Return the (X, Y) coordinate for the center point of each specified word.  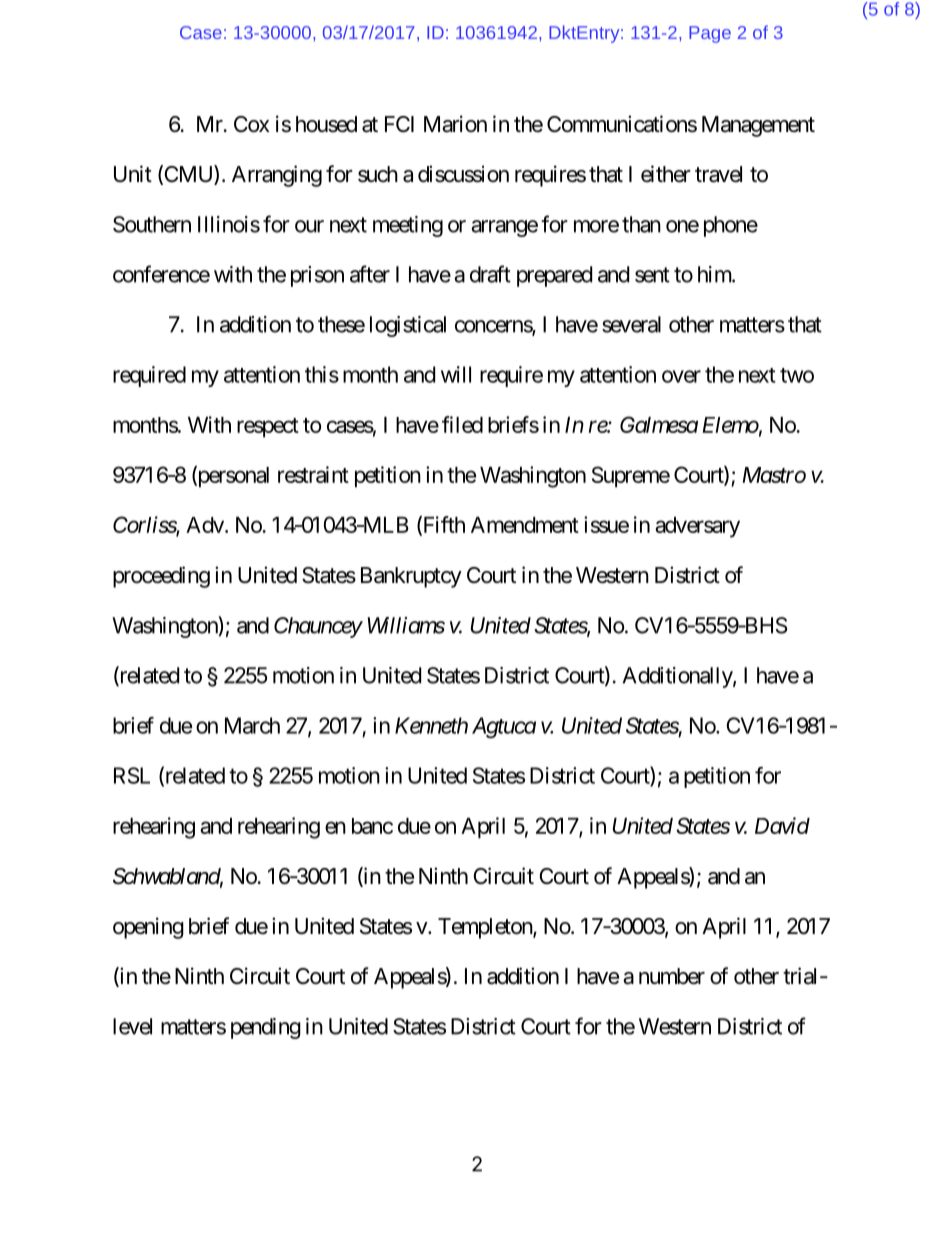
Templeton (486, 928)
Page (710, 34)
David (782, 825)
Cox (251, 124)
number (672, 976)
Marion (455, 124)
